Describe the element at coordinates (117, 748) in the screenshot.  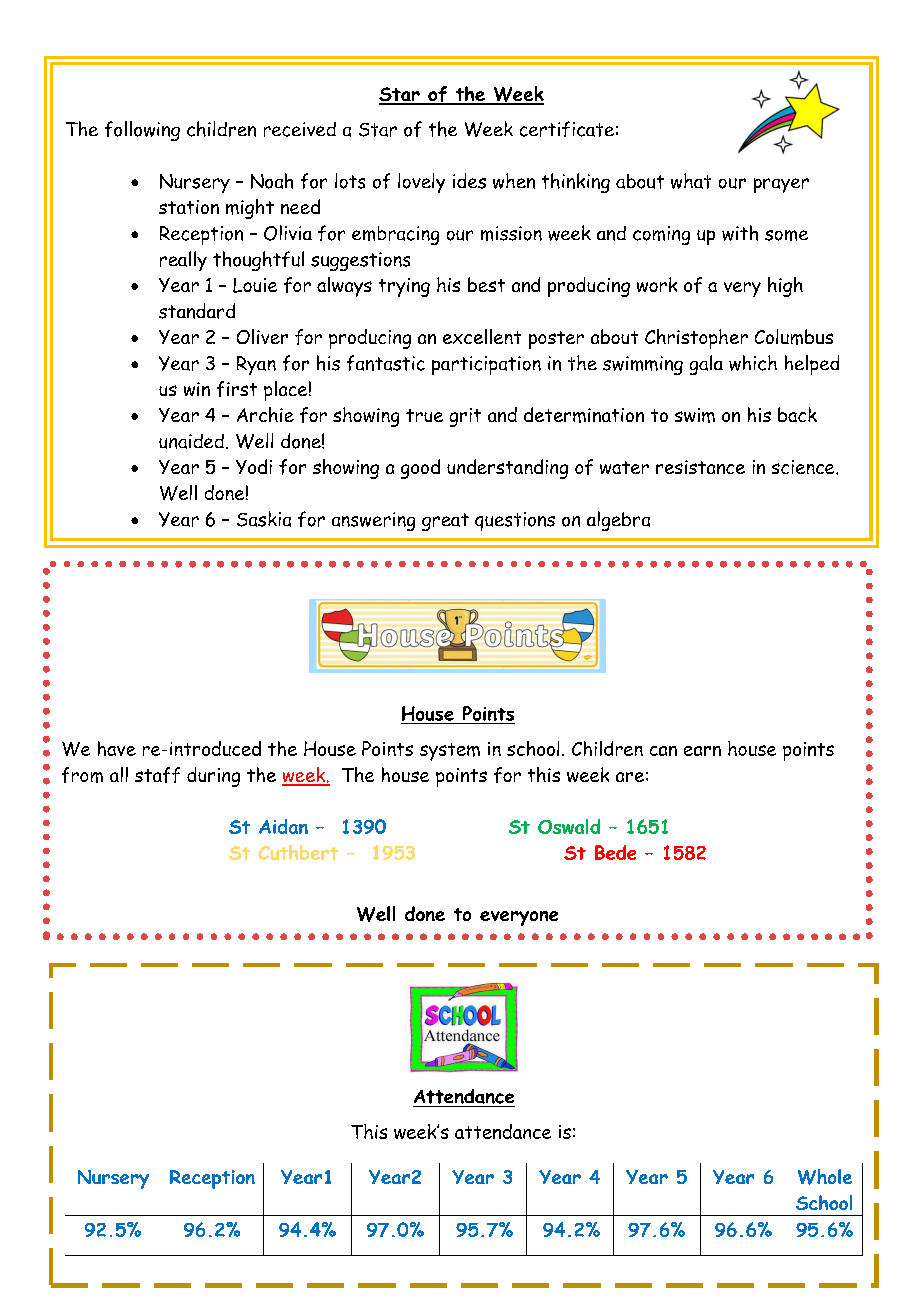
I see `have` at that location.
